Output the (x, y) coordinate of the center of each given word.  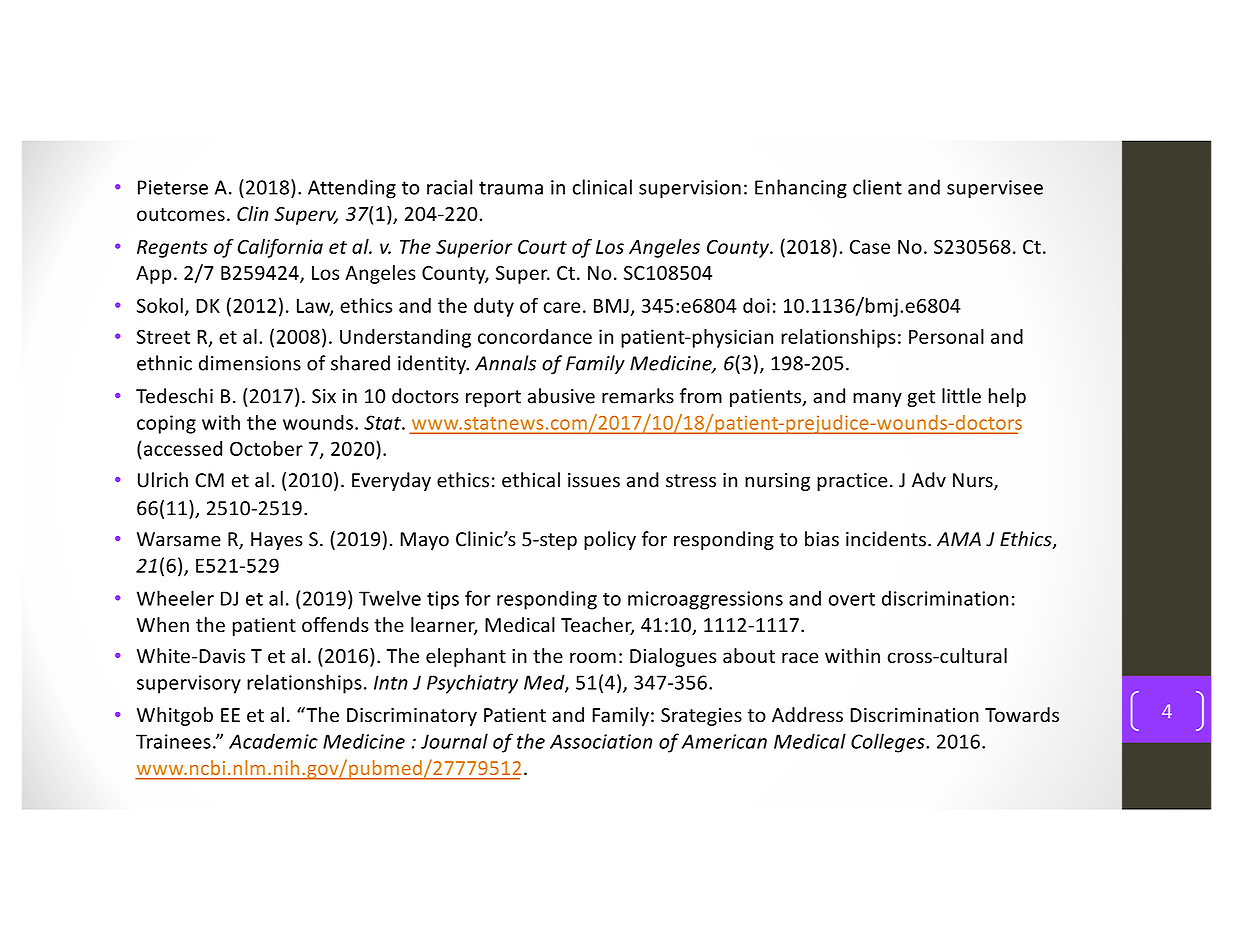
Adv (929, 480)
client (877, 187)
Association (601, 741)
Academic (273, 741)
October (266, 448)
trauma (511, 188)
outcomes (181, 214)
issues (594, 480)
